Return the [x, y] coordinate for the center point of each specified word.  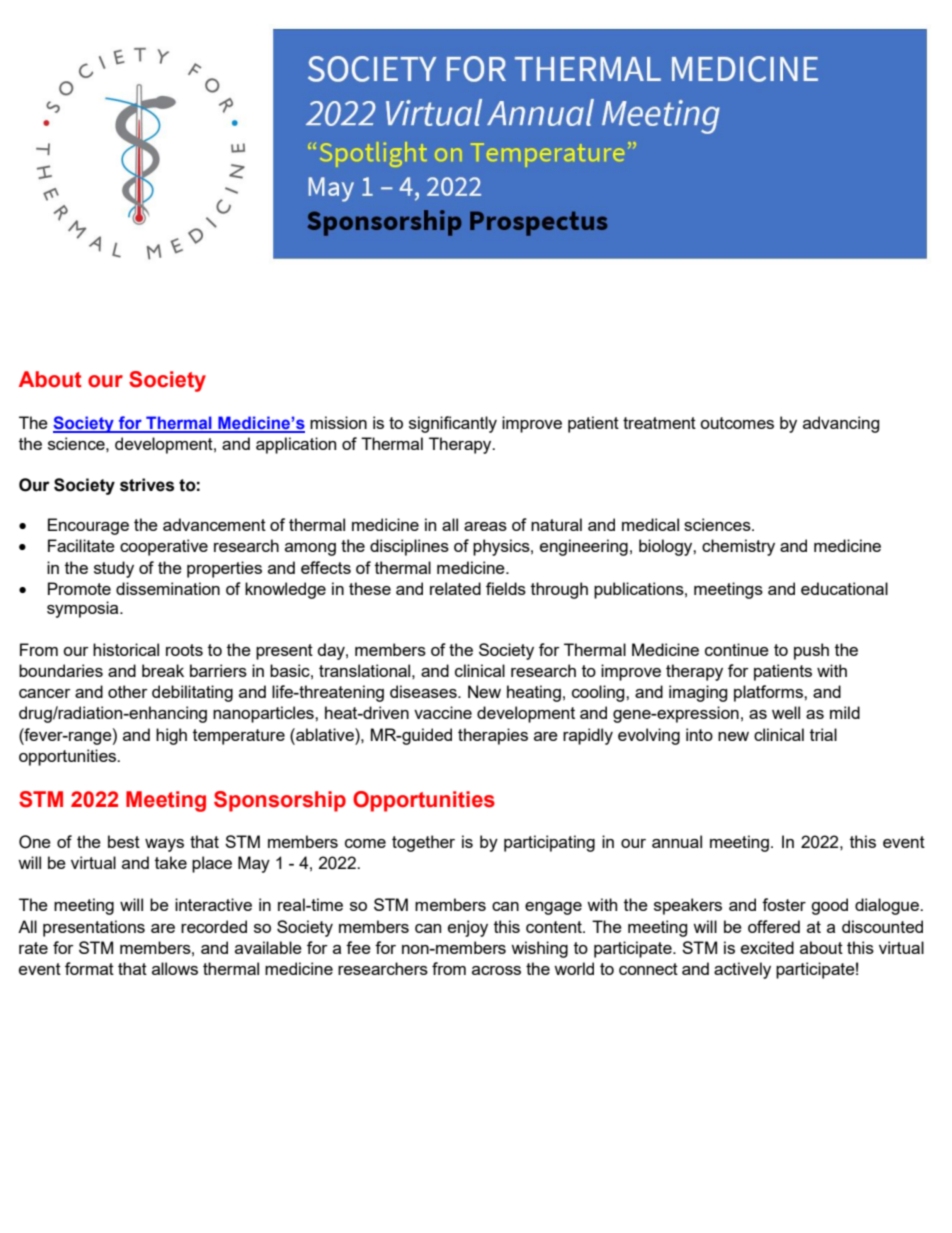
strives [147, 485]
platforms [769, 693]
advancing [841, 424]
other [128, 691]
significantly [453, 424]
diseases [424, 691]
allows [175, 968]
